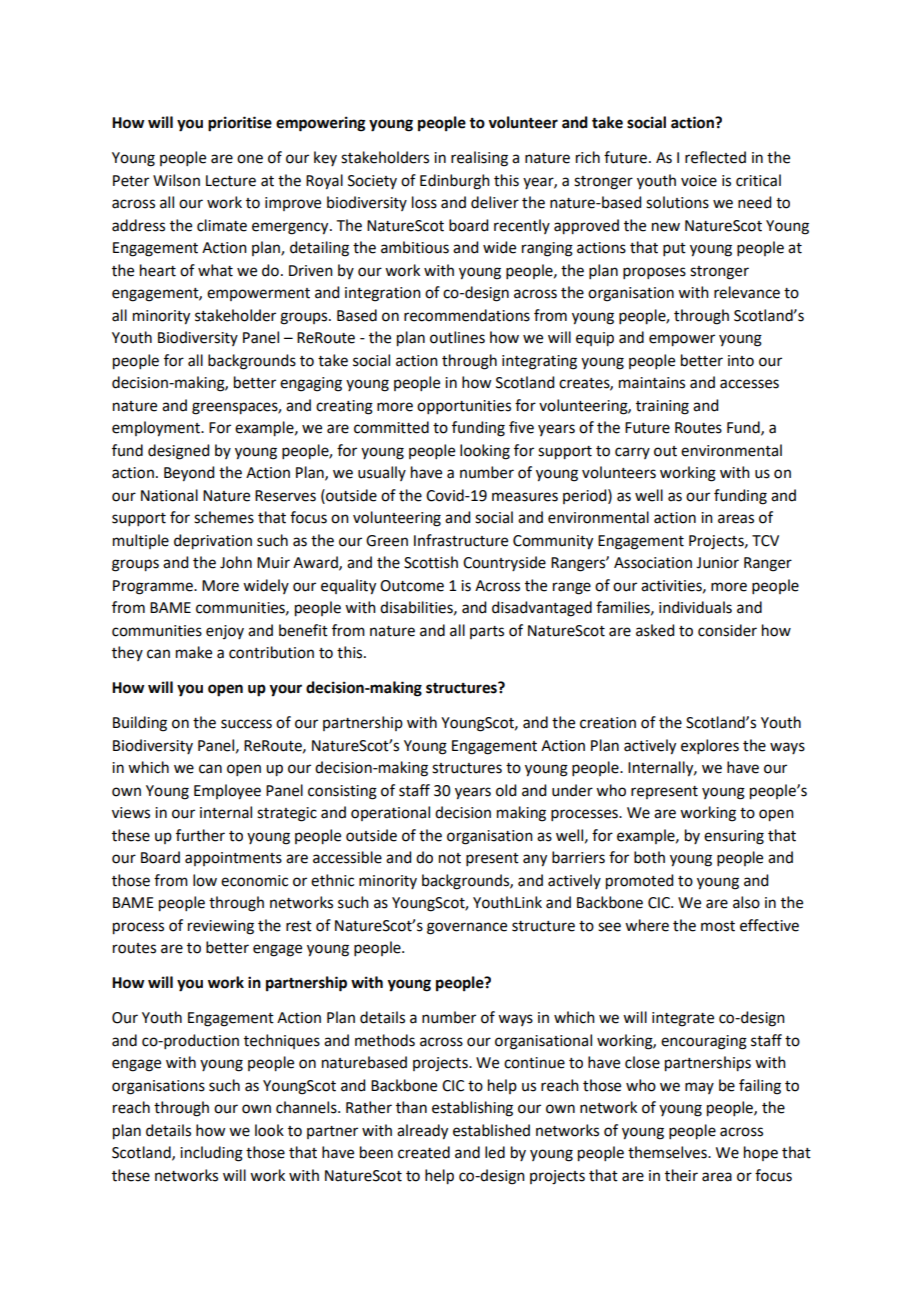 Image resolution: width=924 pixels, height=1308 pixels. What do you see at coordinates (479, 159) in the screenshot?
I see `realising` at bounding box center [479, 159].
